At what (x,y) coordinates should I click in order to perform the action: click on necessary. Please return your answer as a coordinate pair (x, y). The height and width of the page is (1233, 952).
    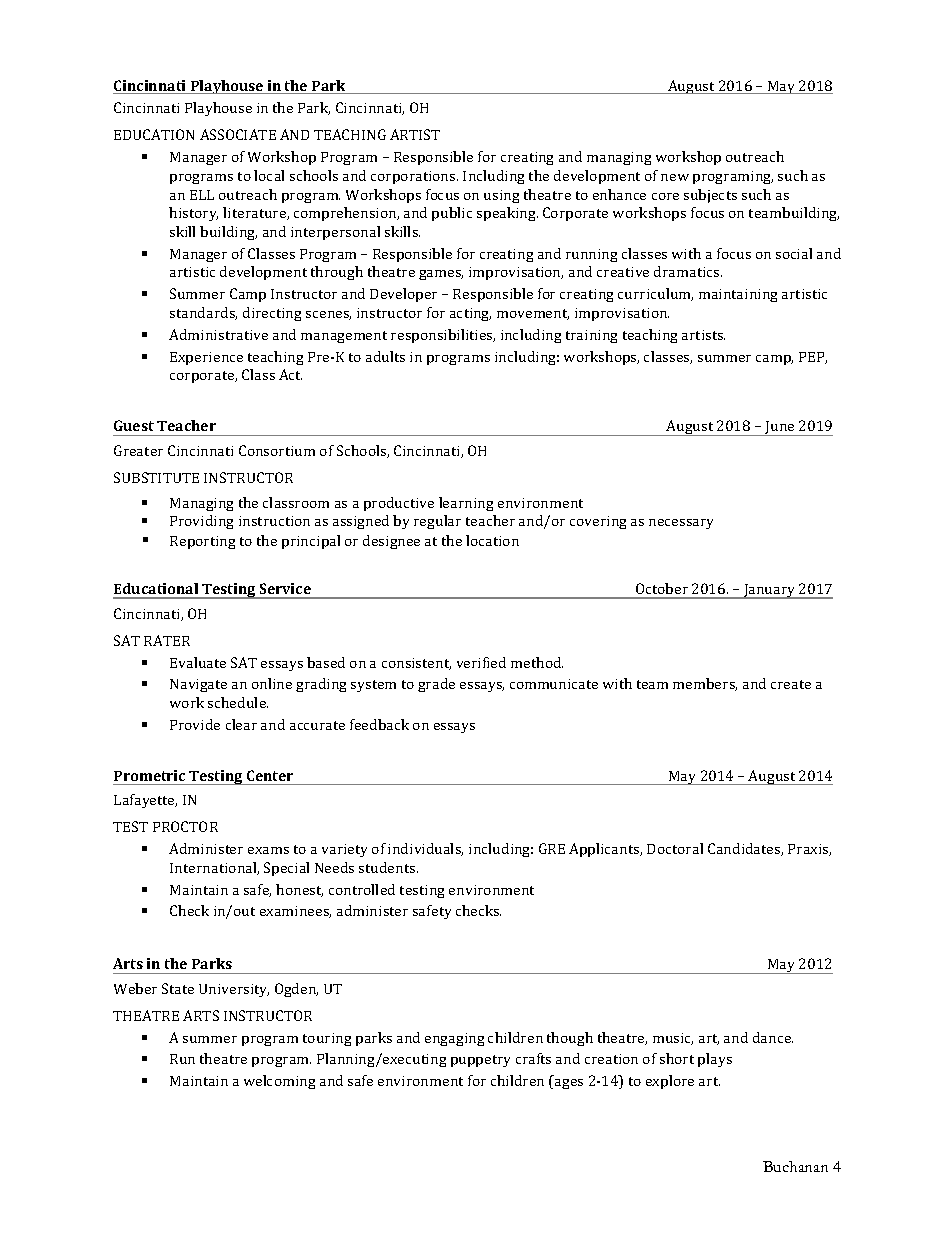
    Looking at the image, I should click on (681, 524).
